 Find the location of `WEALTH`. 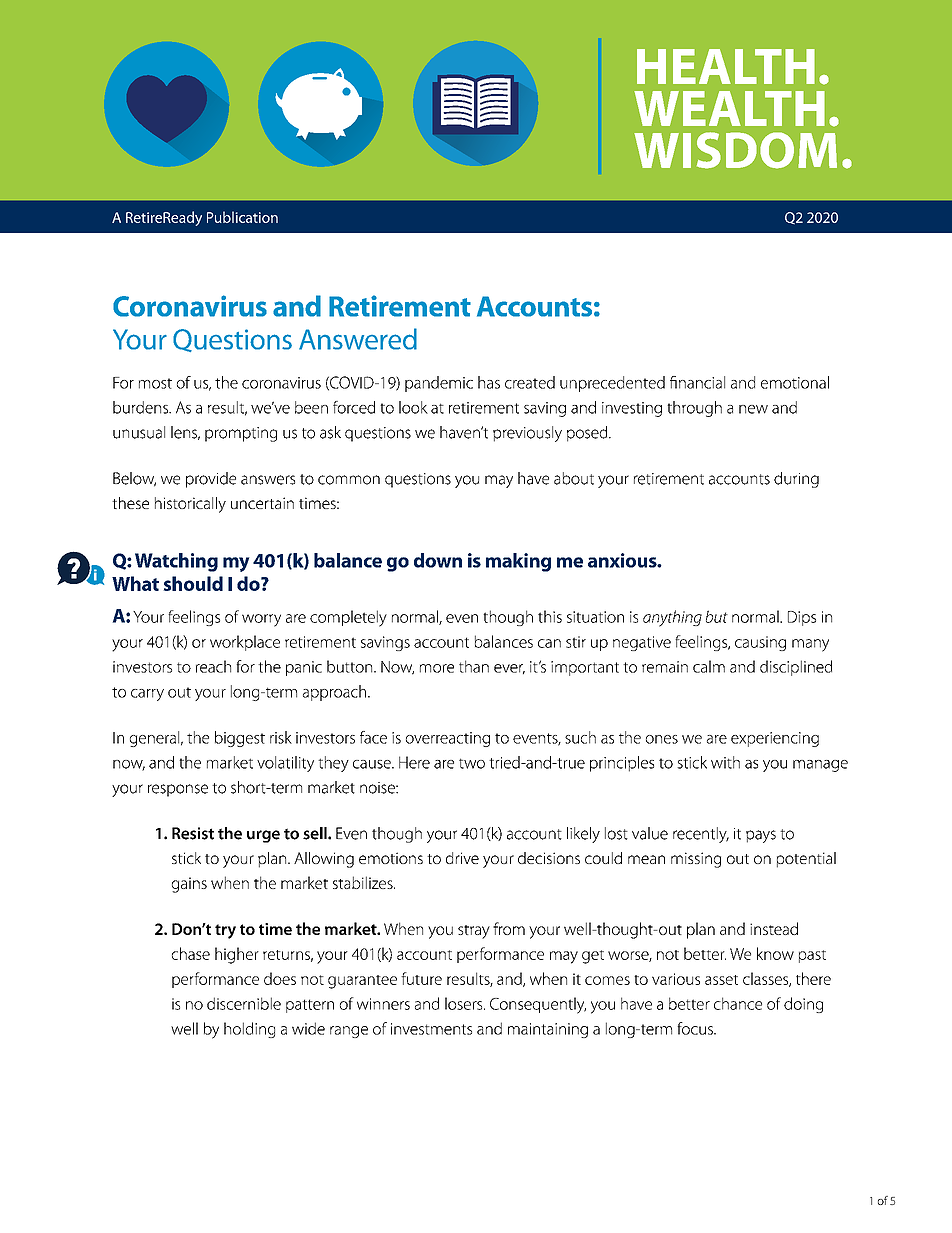

WEALTH is located at coordinates (729, 108).
